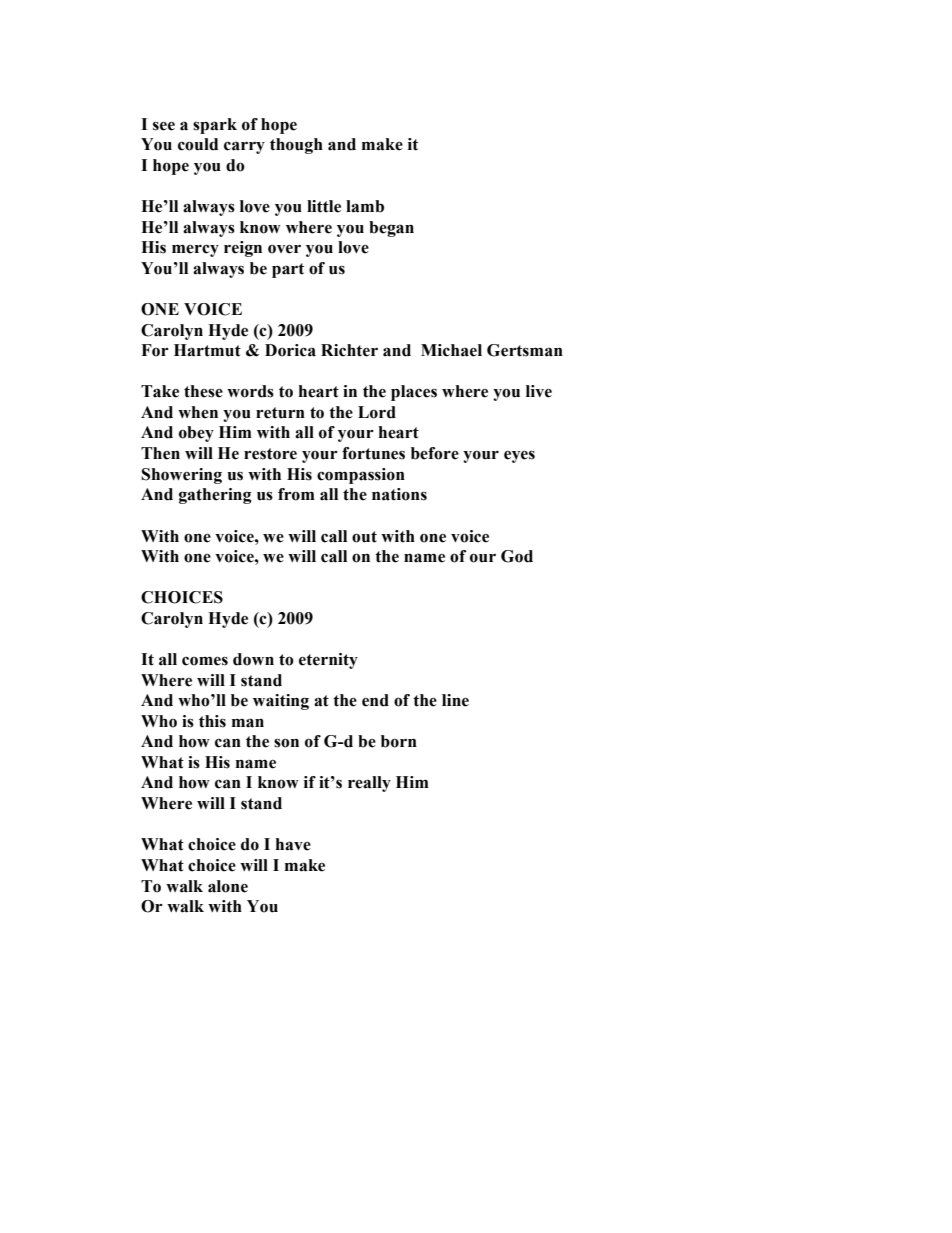 The image size is (952, 1233). Describe the element at coordinates (451, 350) in the screenshot. I see `Michael` at that location.
